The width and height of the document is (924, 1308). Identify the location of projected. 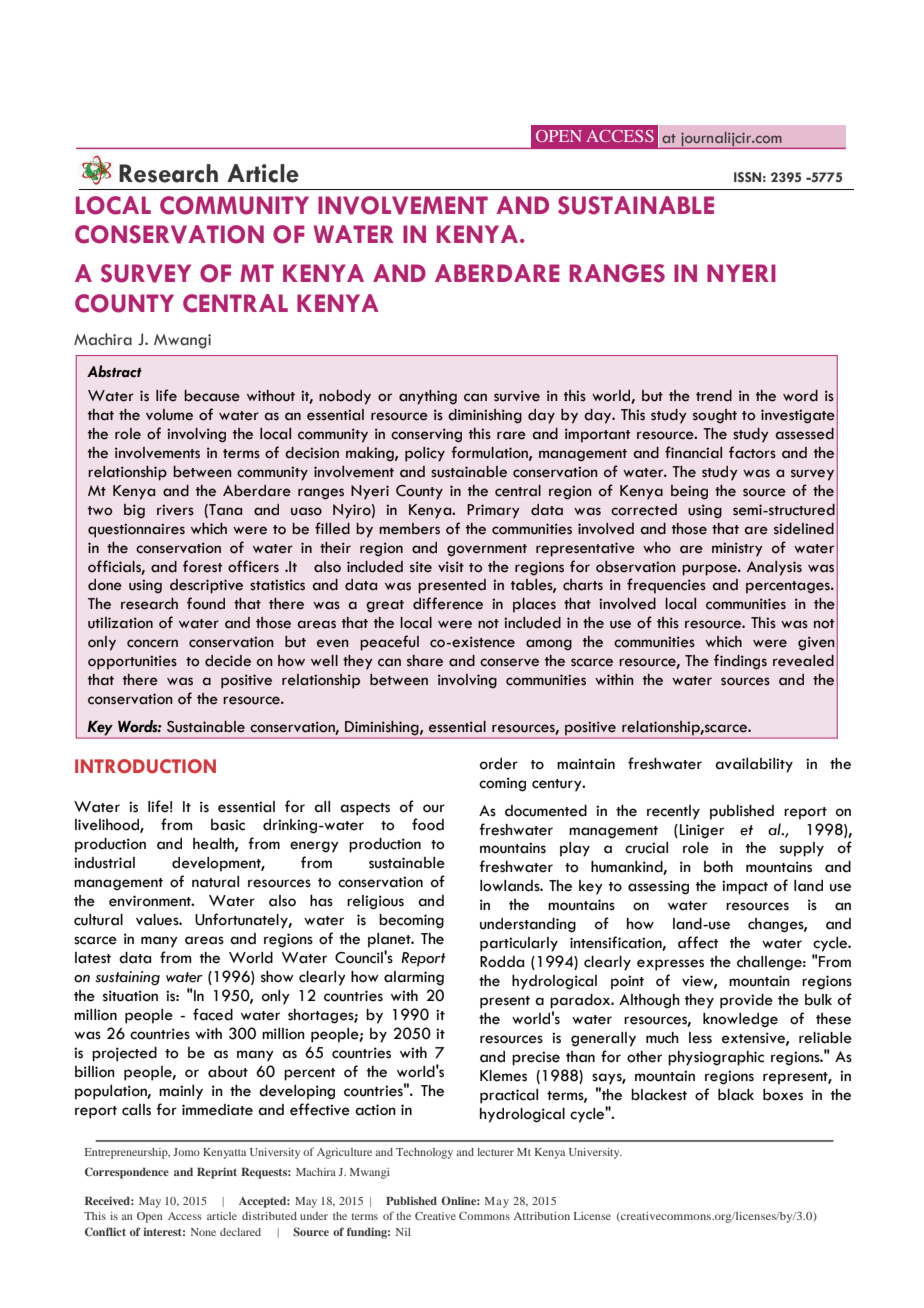
(124, 1054).
